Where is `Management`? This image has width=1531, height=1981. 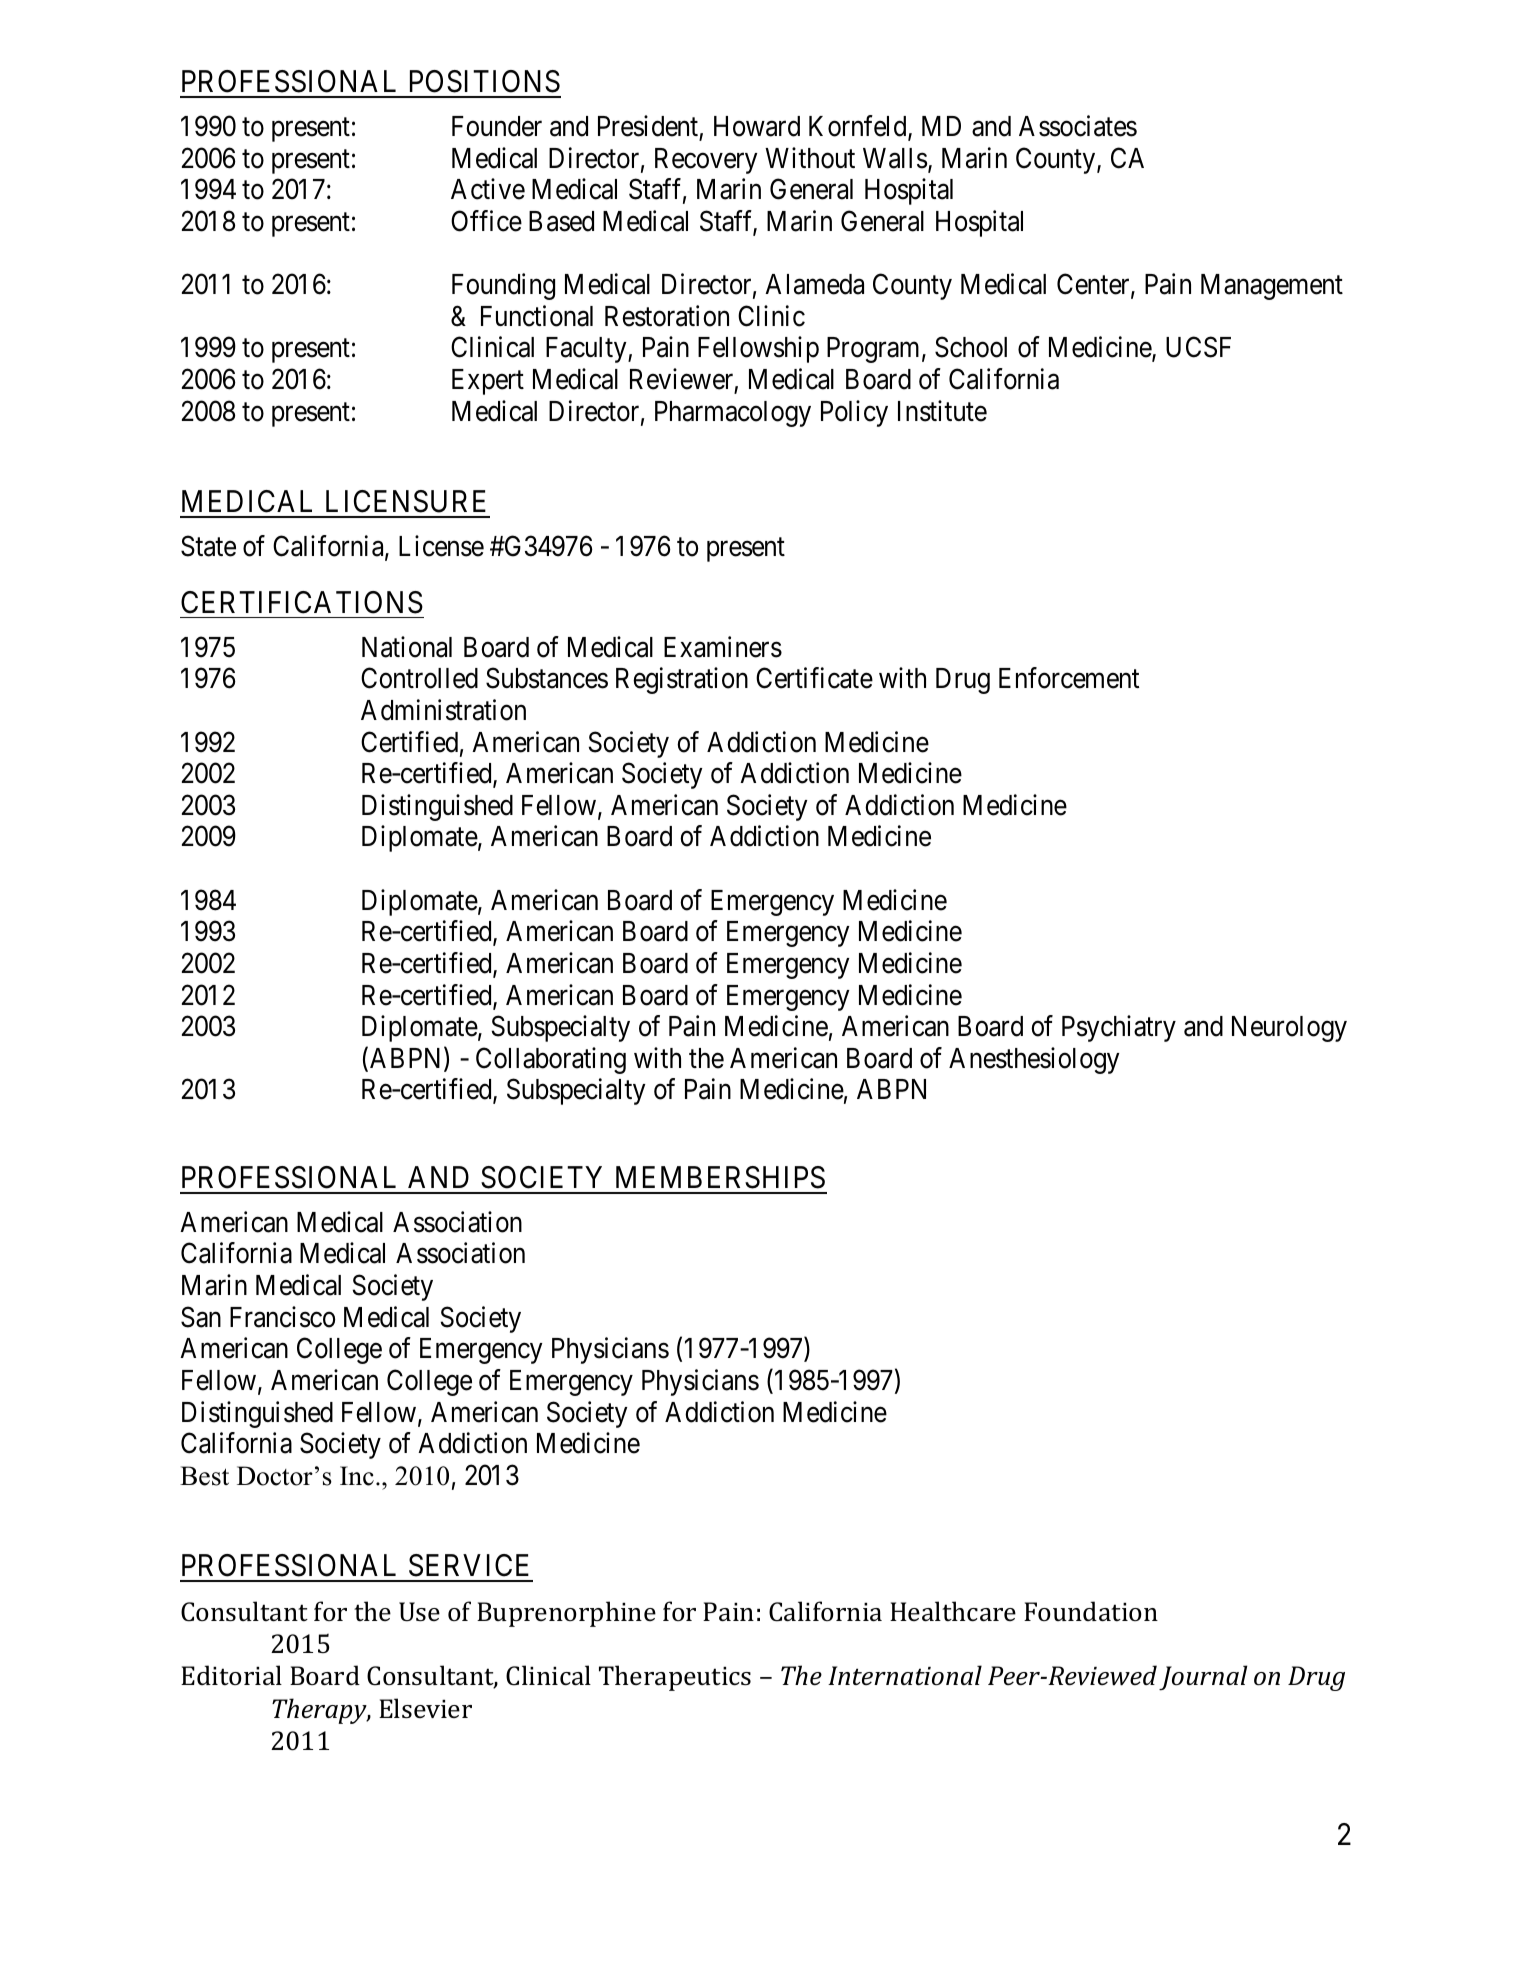
Management is located at coordinates (1272, 287).
